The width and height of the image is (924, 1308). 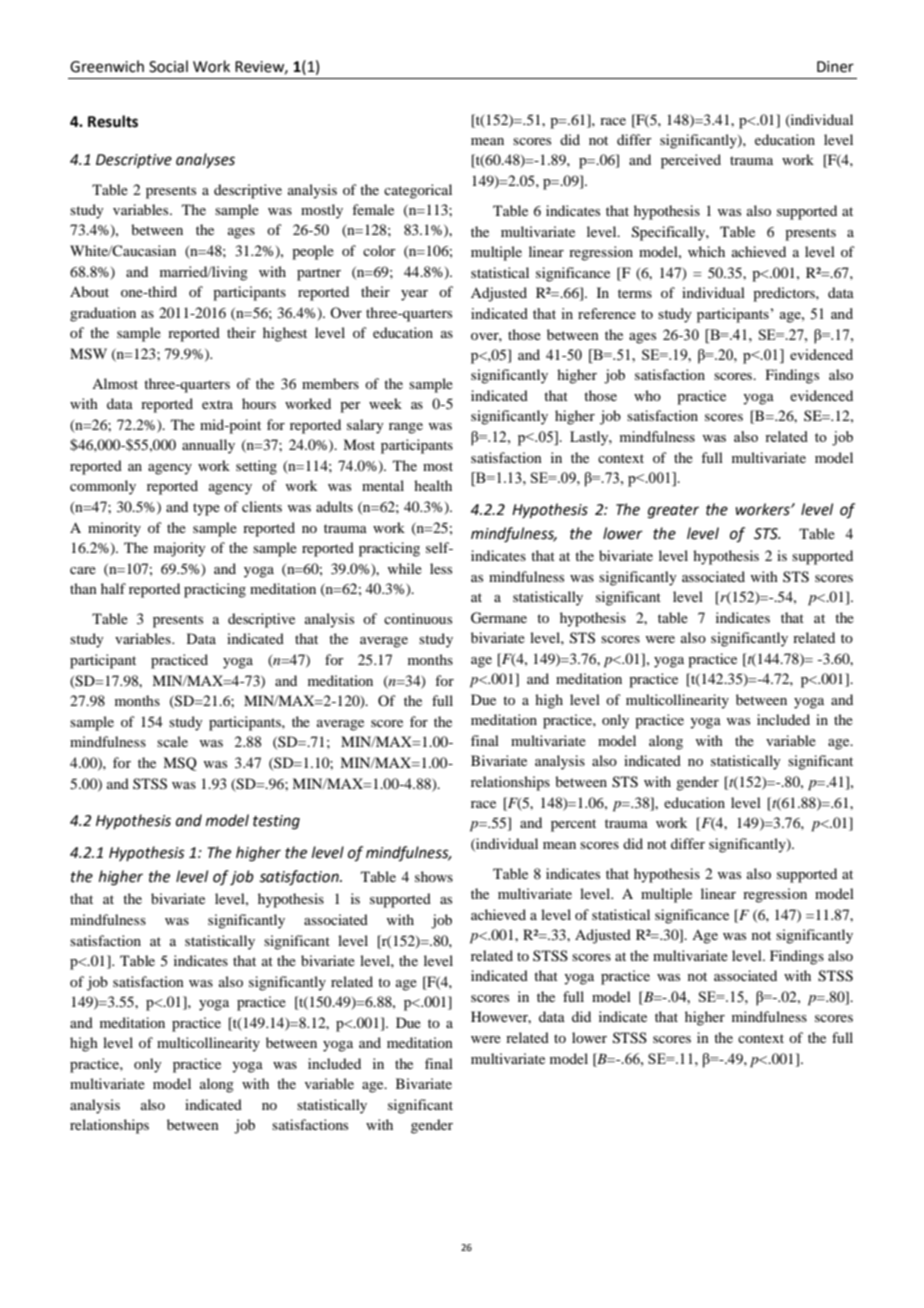 What do you see at coordinates (276, 822) in the image?
I see `testing` at bounding box center [276, 822].
